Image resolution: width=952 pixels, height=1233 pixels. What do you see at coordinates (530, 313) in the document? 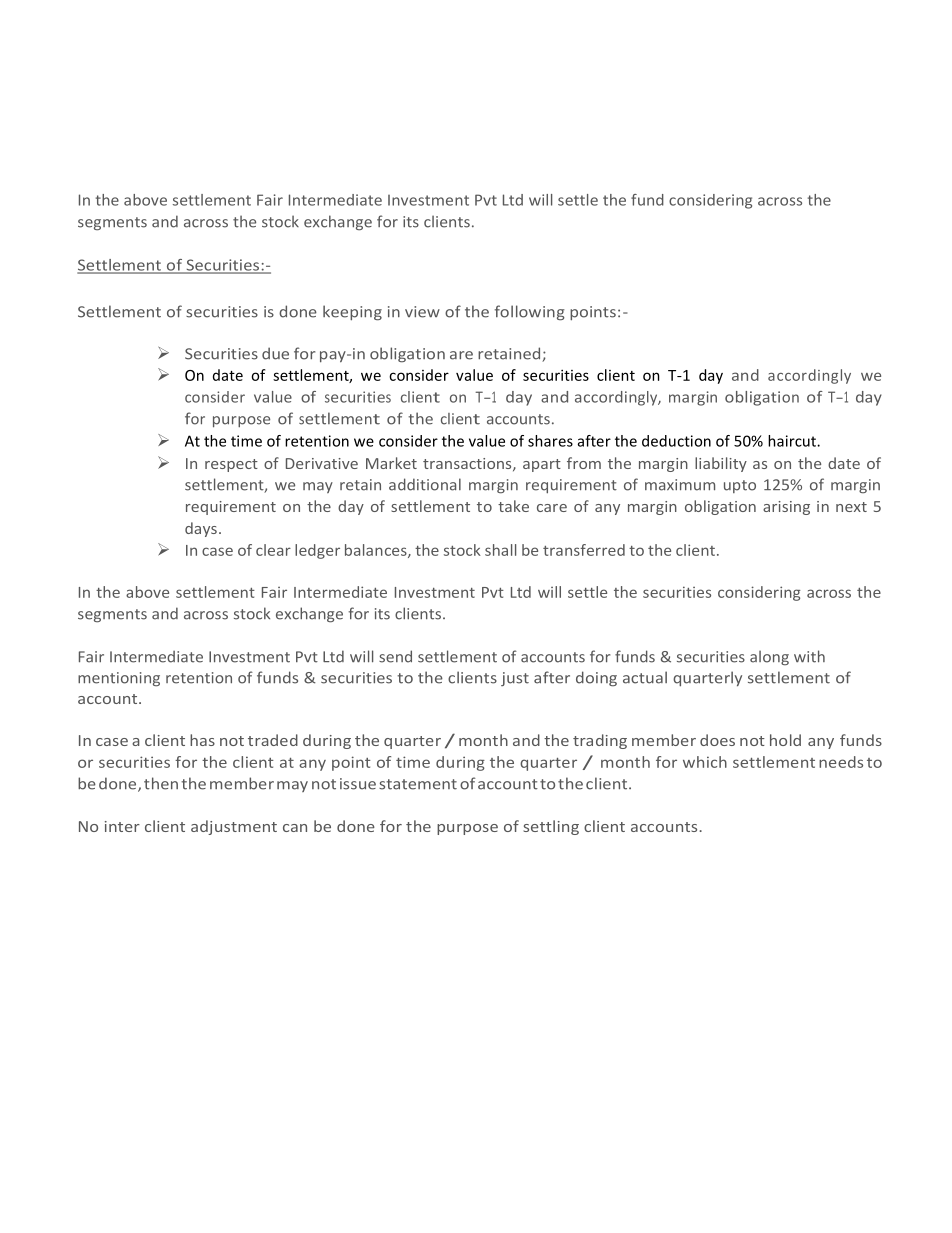
I see `following` at bounding box center [530, 313].
